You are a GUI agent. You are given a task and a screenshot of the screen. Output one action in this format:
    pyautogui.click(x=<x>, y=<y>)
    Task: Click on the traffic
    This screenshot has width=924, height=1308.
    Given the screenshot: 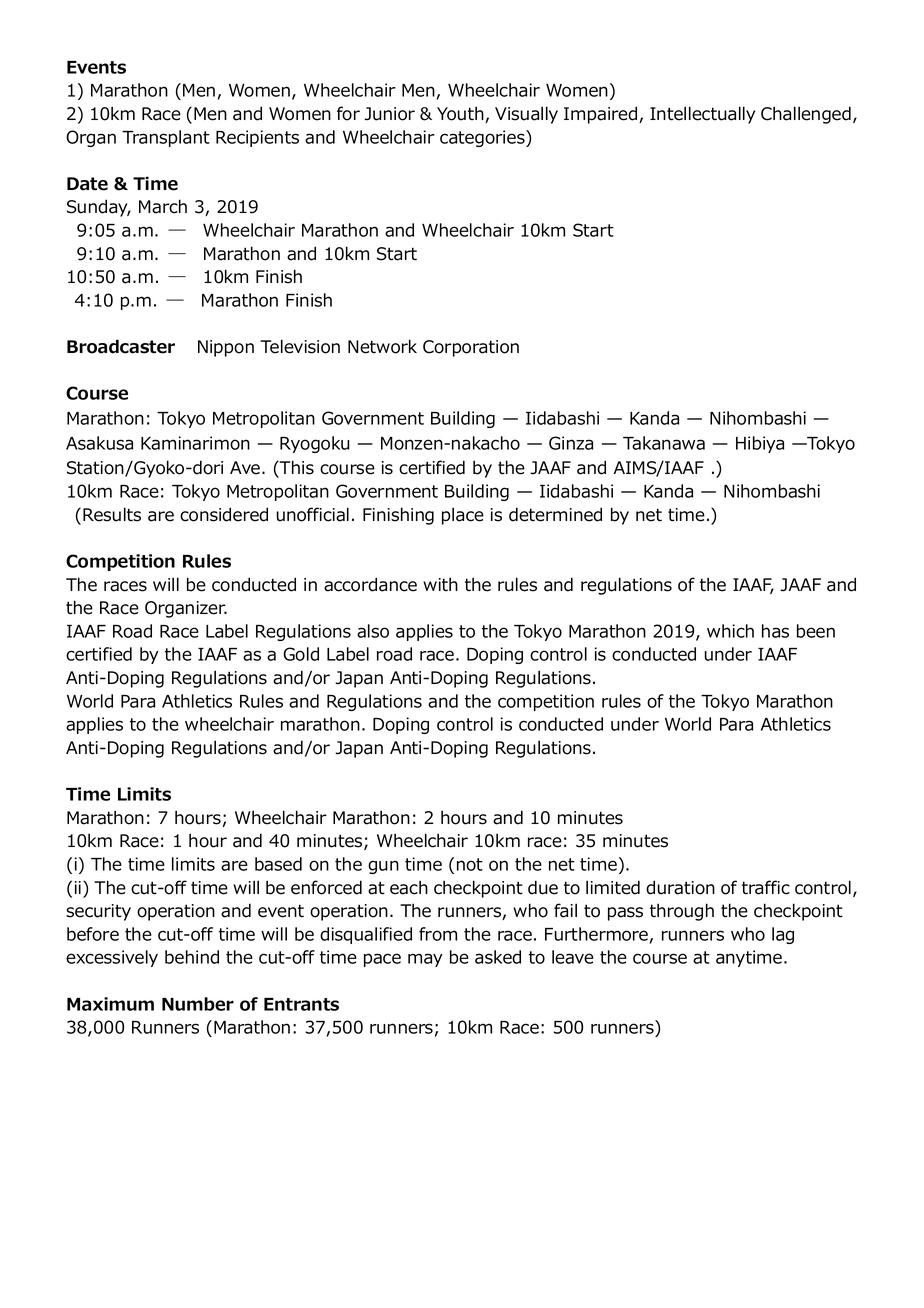 What is the action you would take?
    pyautogui.click(x=766, y=887)
